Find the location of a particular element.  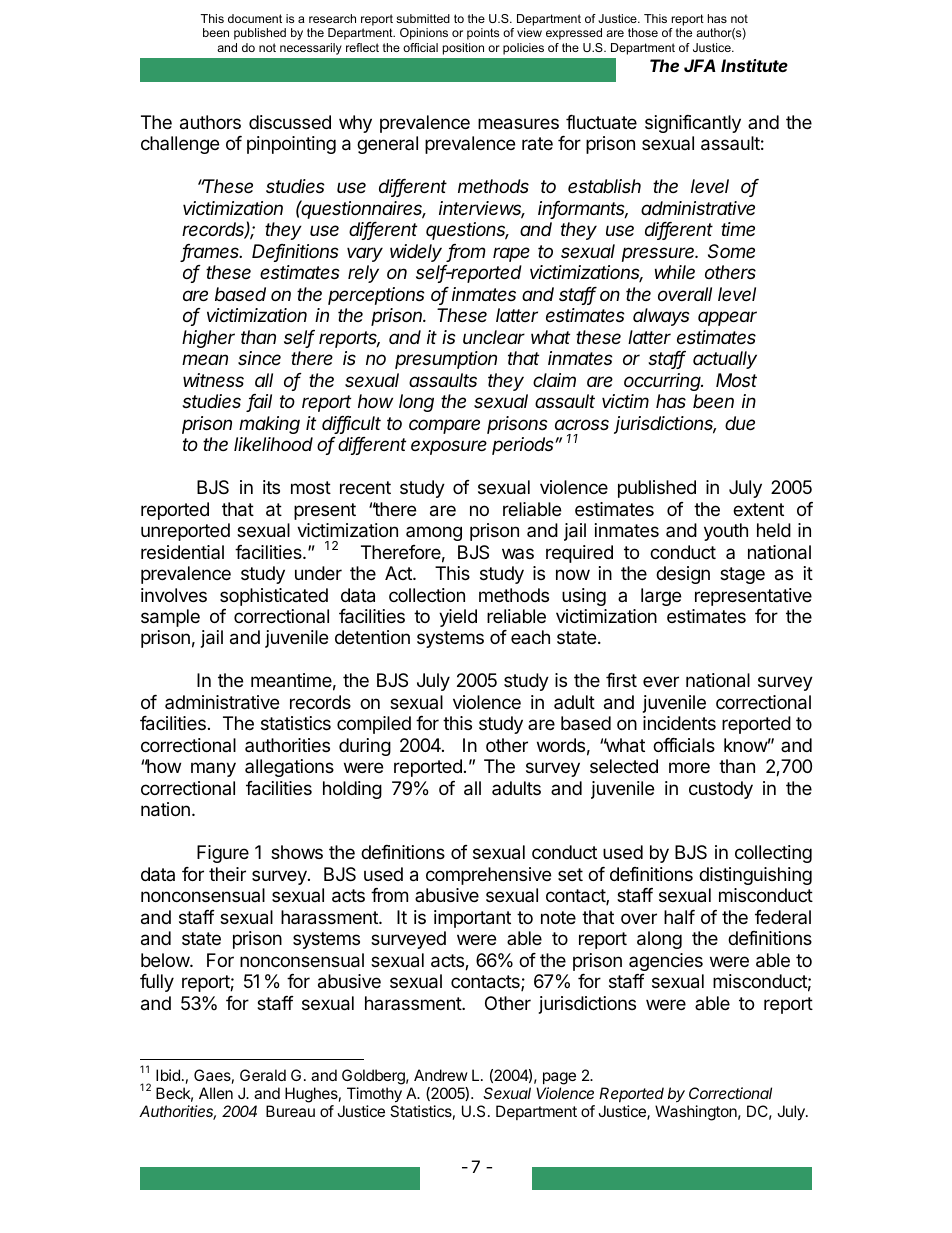

Institute is located at coordinates (754, 65).
